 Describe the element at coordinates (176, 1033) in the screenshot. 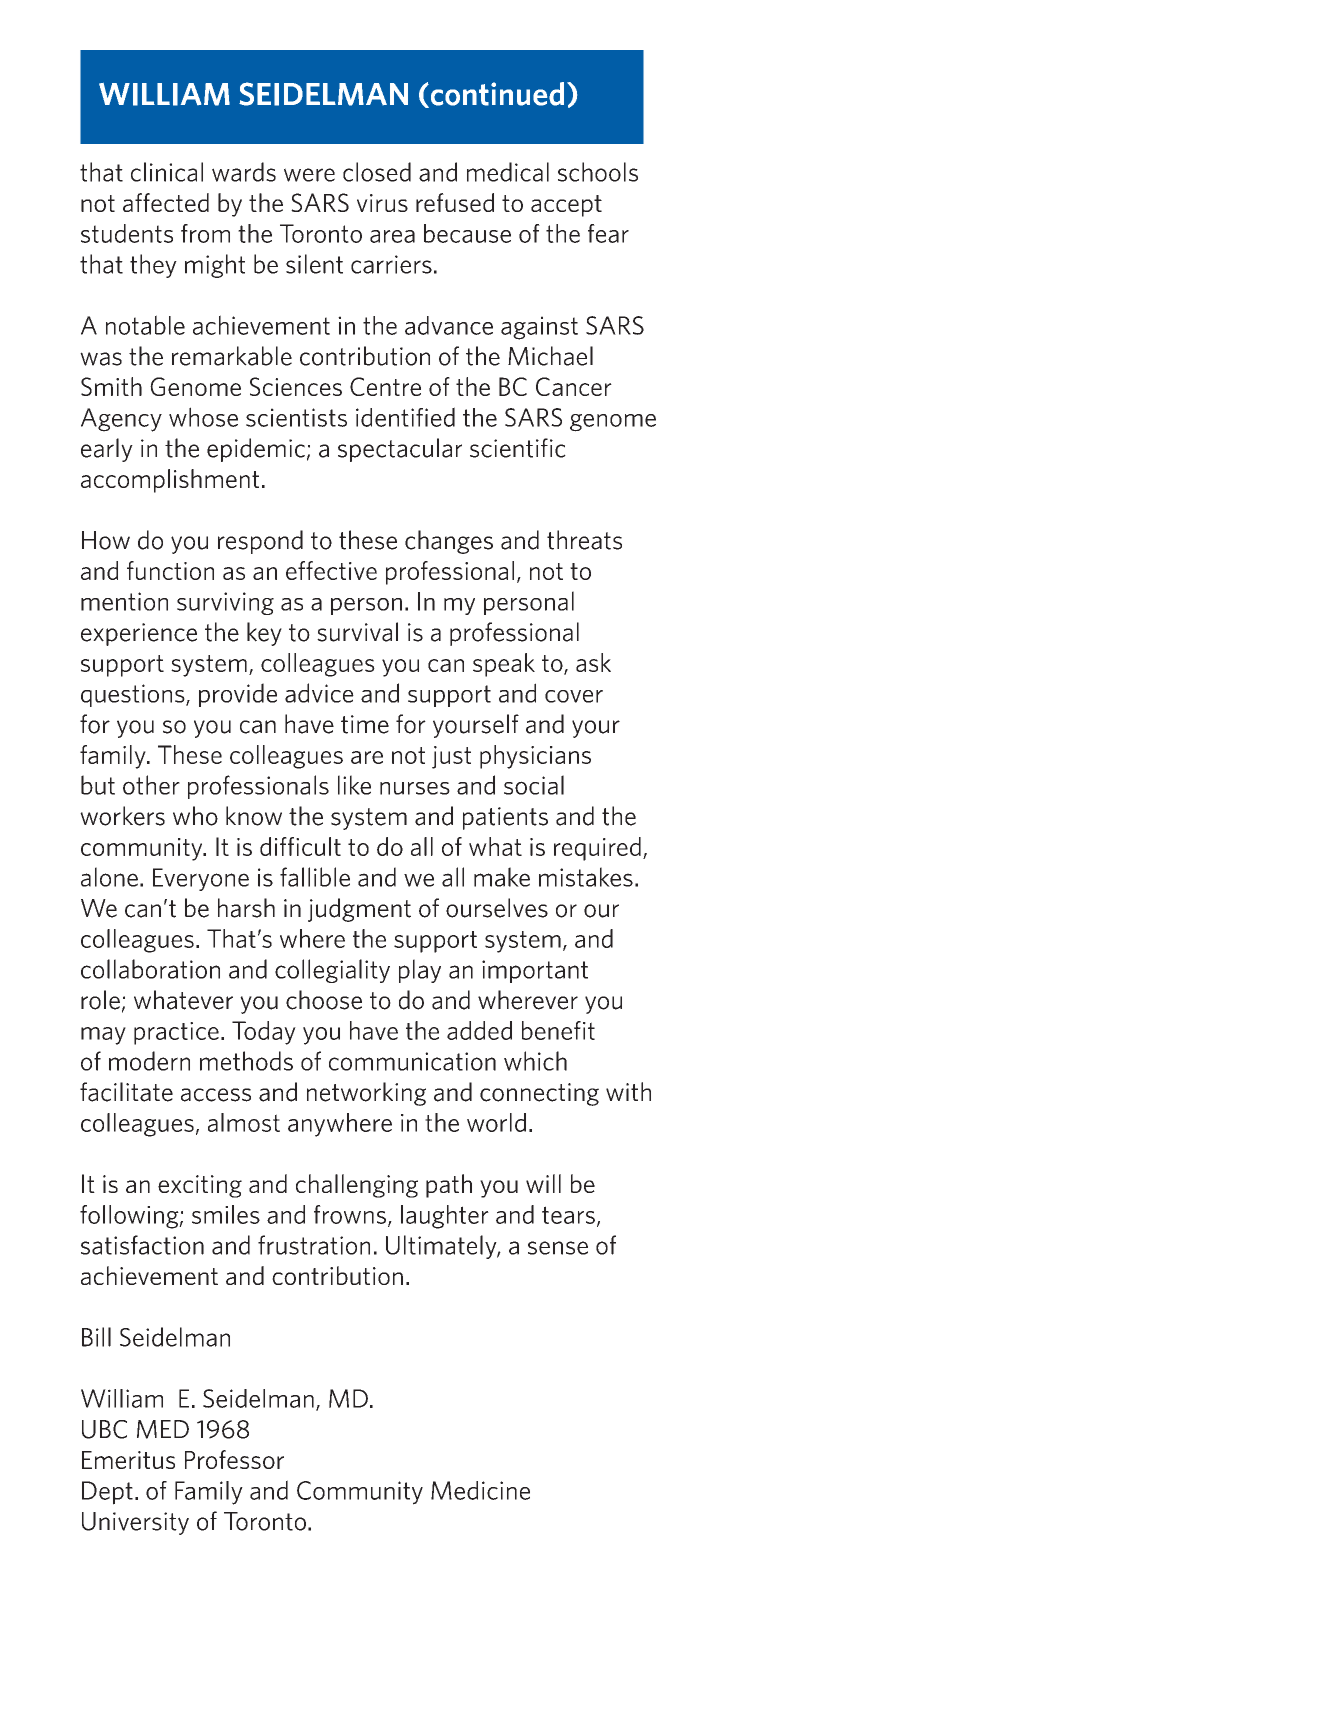

I see `practice` at that location.
